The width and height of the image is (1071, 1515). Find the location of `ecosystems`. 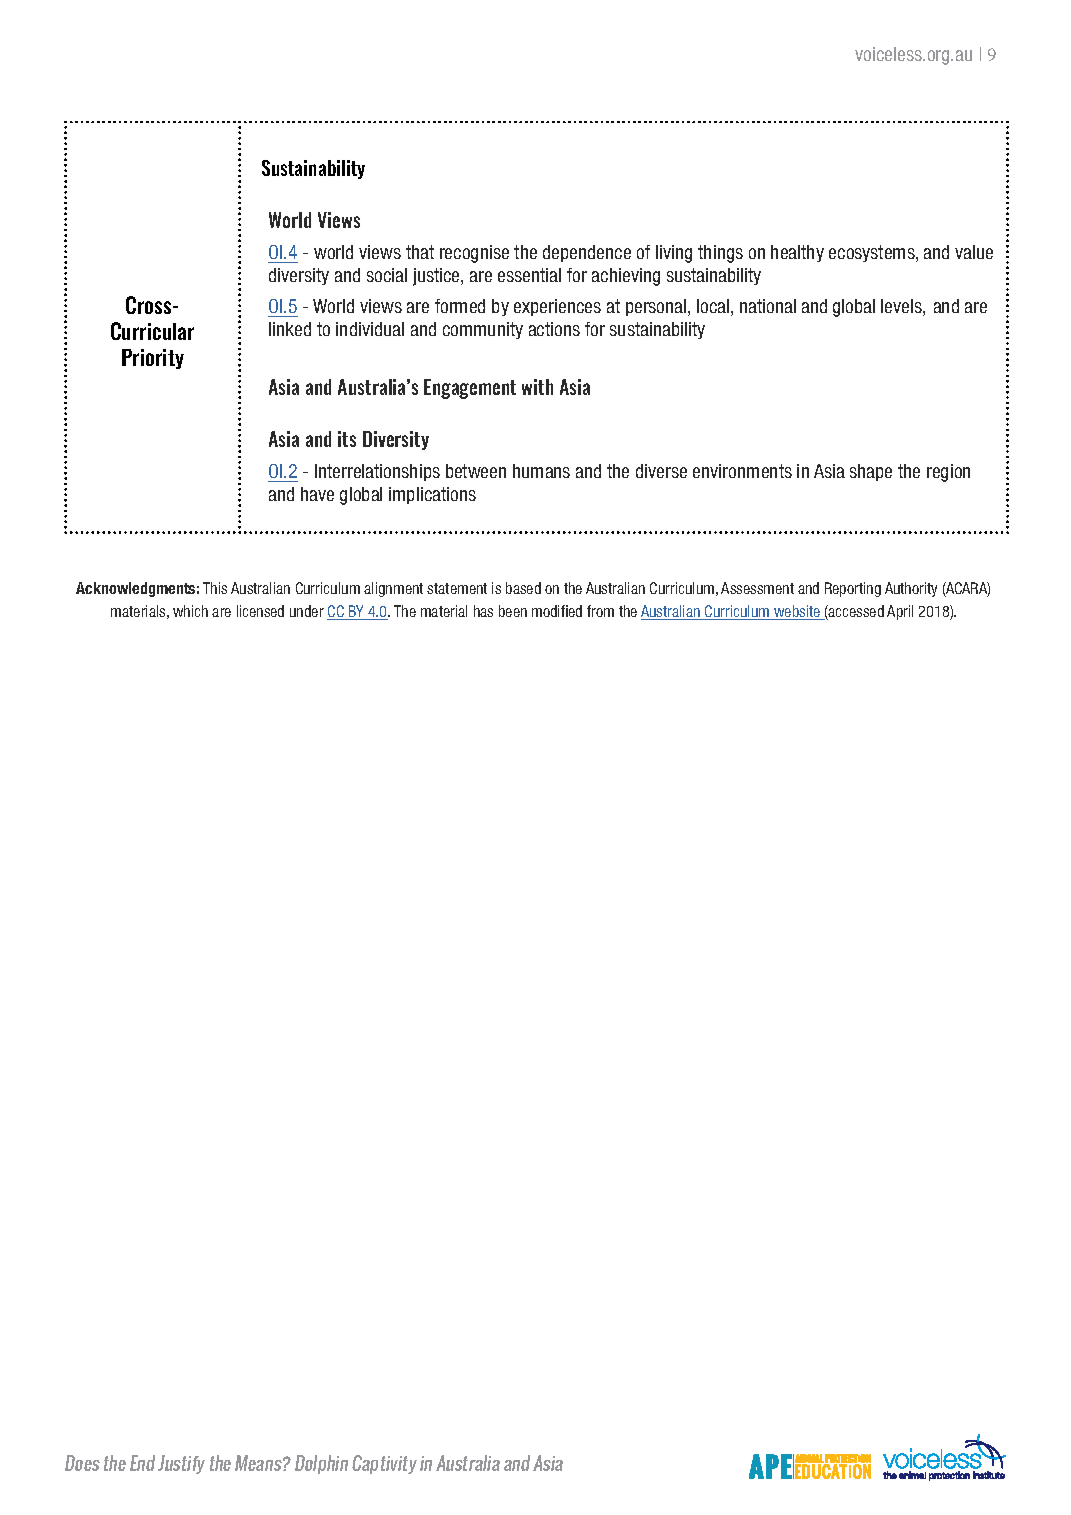

ecosystems is located at coordinates (873, 253).
